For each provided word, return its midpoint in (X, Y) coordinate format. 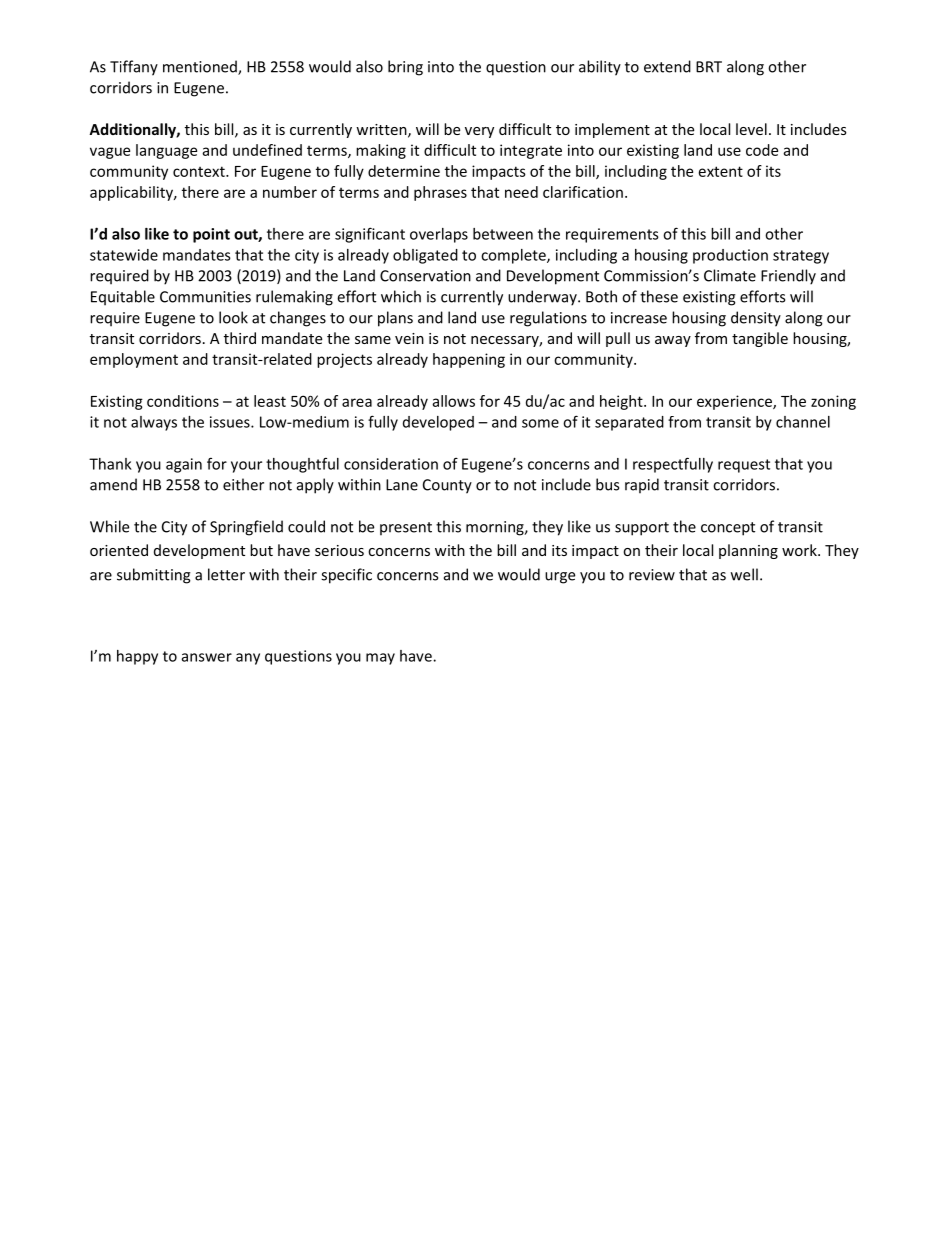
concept (728, 529)
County (447, 486)
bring (405, 68)
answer (207, 657)
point (211, 235)
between (503, 234)
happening (469, 360)
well (744, 574)
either (243, 484)
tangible (760, 339)
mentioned (201, 67)
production (730, 256)
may (380, 659)
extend (667, 66)
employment (134, 360)
